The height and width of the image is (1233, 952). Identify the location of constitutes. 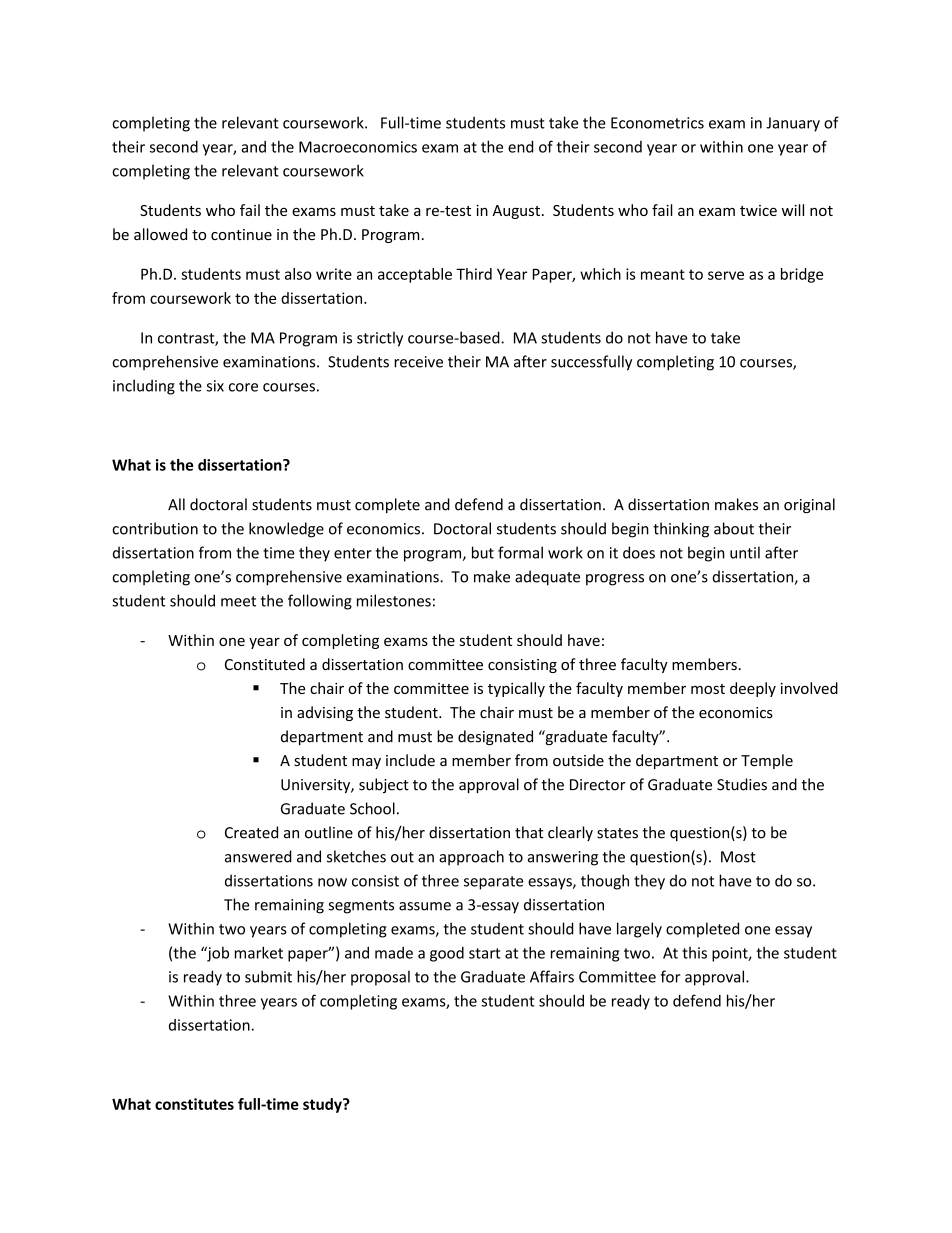
(194, 1104).
